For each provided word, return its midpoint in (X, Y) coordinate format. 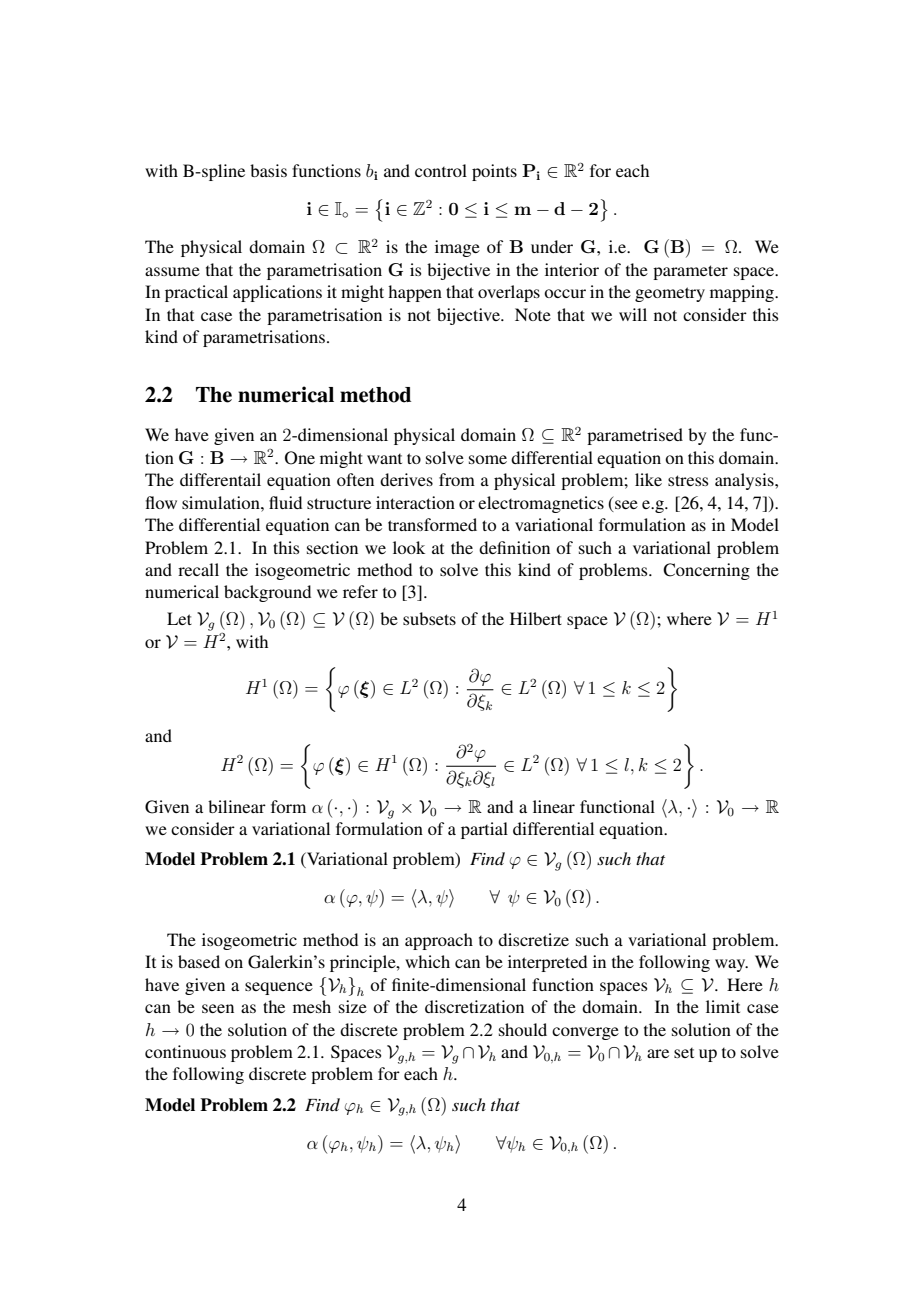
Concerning (706, 571)
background (267, 593)
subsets (429, 618)
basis (268, 170)
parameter (690, 272)
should (523, 1029)
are (658, 1053)
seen (218, 1008)
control (441, 170)
